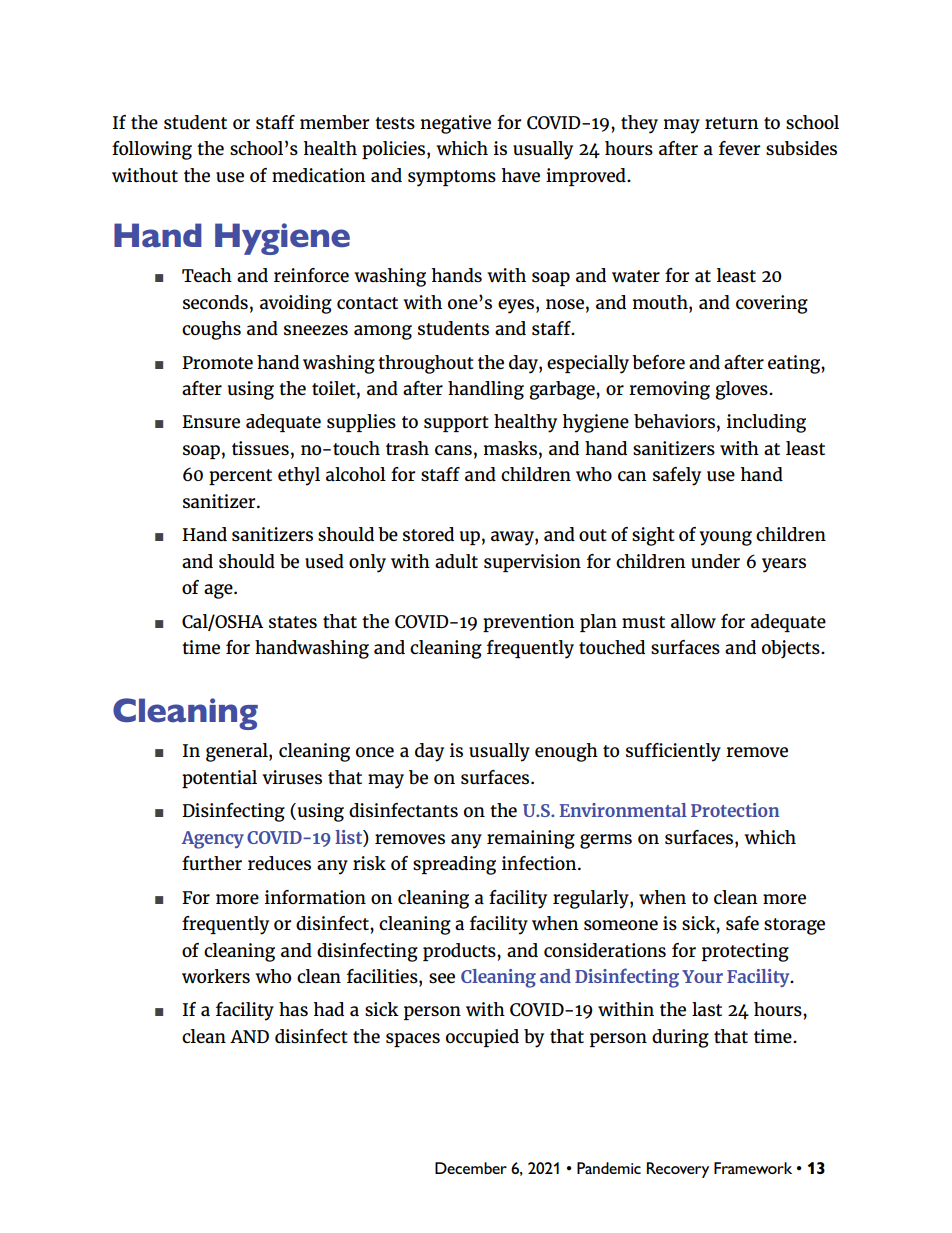  I want to click on allow, so click(693, 621).
